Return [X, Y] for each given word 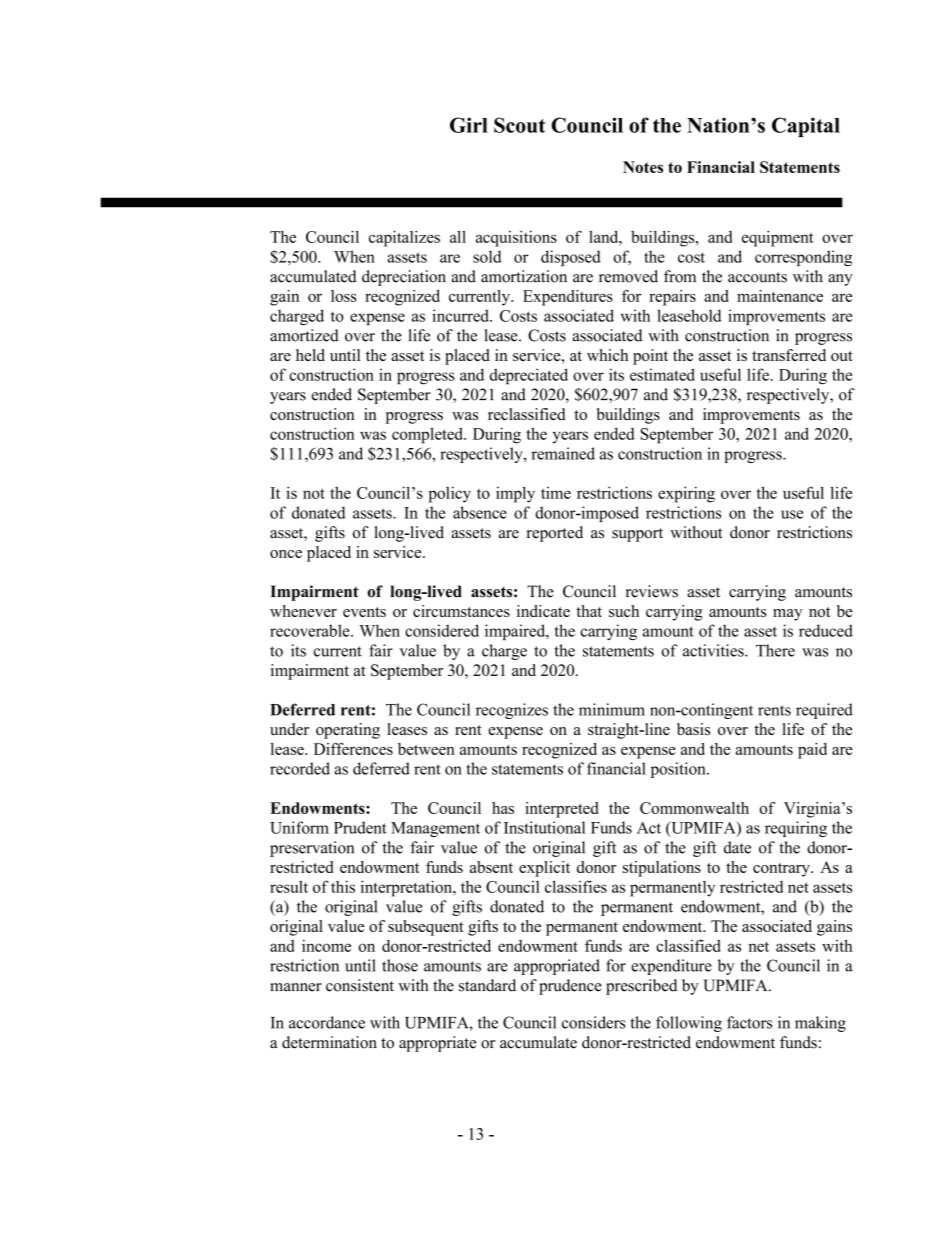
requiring [796, 829]
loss [344, 296]
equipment [777, 238]
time [556, 493]
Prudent [360, 827]
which [607, 355]
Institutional [544, 827]
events [364, 612]
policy [449, 494]
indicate [543, 611]
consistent [360, 985]
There [775, 650]
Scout [519, 125]
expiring [686, 494]
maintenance [780, 296]
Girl [469, 125]
